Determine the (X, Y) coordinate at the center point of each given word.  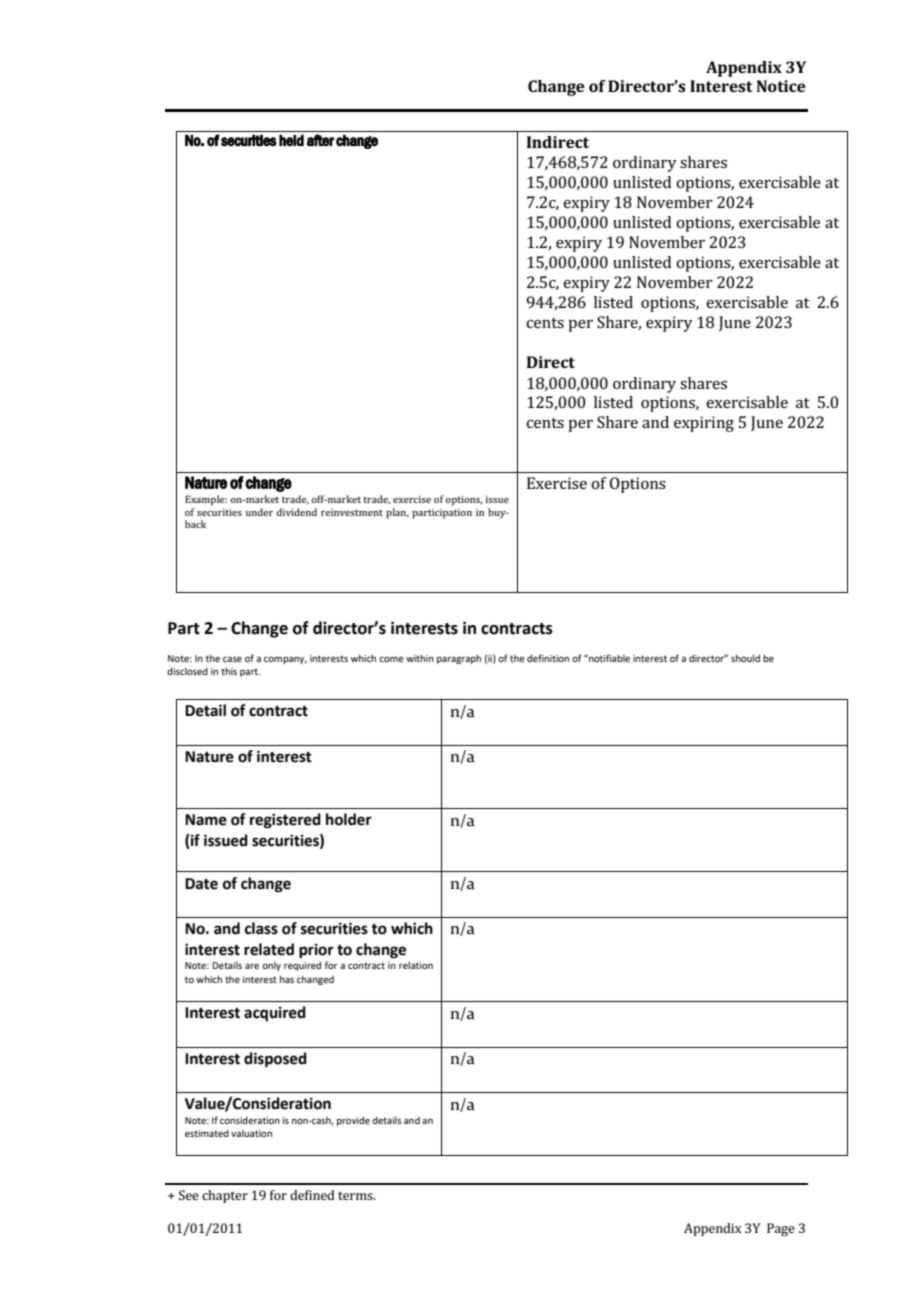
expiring (704, 424)
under (259, 512)
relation (416, 965)
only (271, 966)
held (291, 141)
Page (781, 1229)
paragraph (459, 659)
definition (548, 658)
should (745, 658)
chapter (225, 1196)
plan (397, 513)
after (320, 140)
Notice (781, 86)
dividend (296, 512)
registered (285, 821)
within (420, 658)
